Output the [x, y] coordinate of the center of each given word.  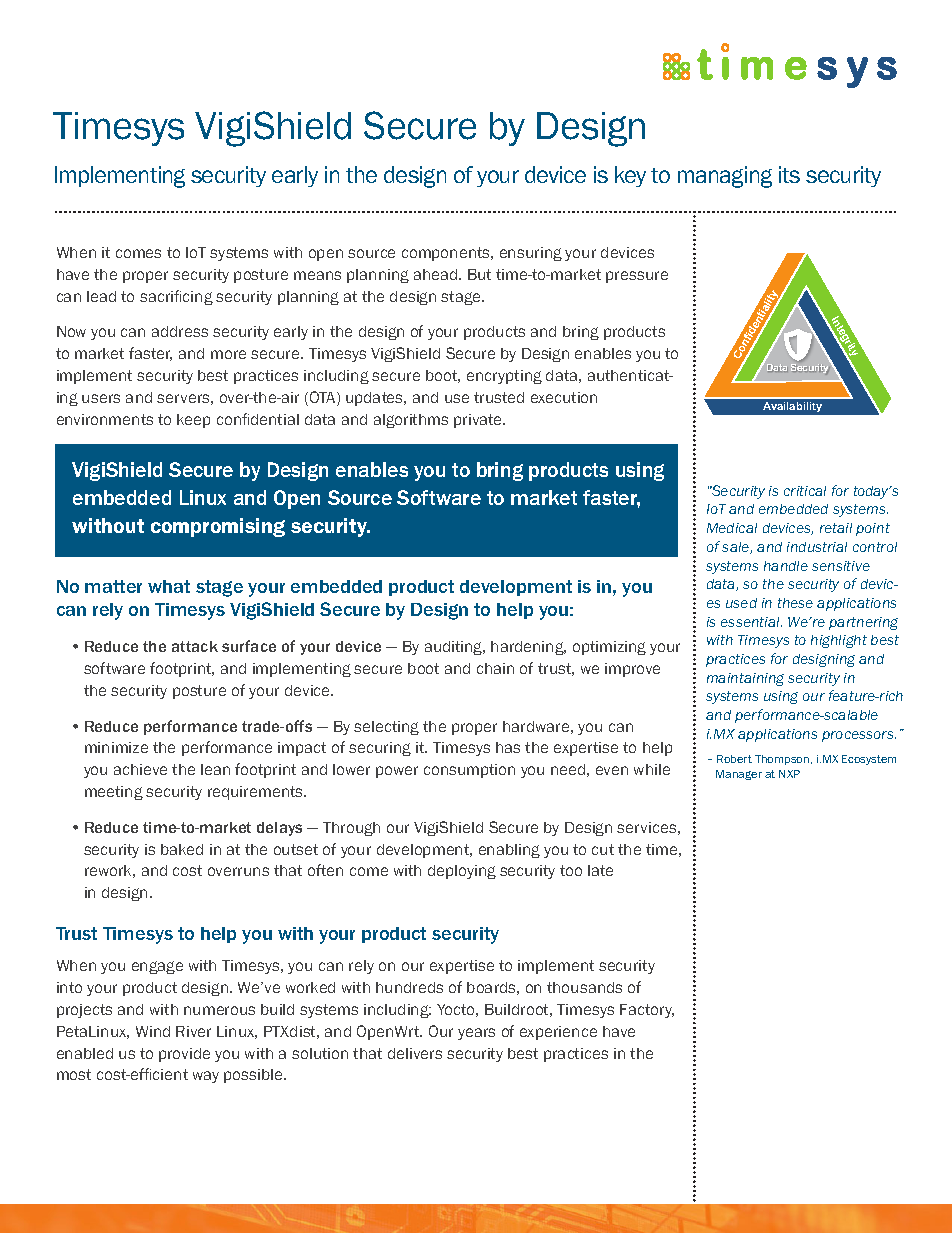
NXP [789, 774]
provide [184, 1055]
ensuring [531, 254]
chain [495, 668]
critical [805, 491]
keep [193, 421]
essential [751, 622]
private [479, 421]
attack [195, 646]
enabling [509, 851]
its [789, 174]
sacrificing [176, 297]
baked [182, 849]
